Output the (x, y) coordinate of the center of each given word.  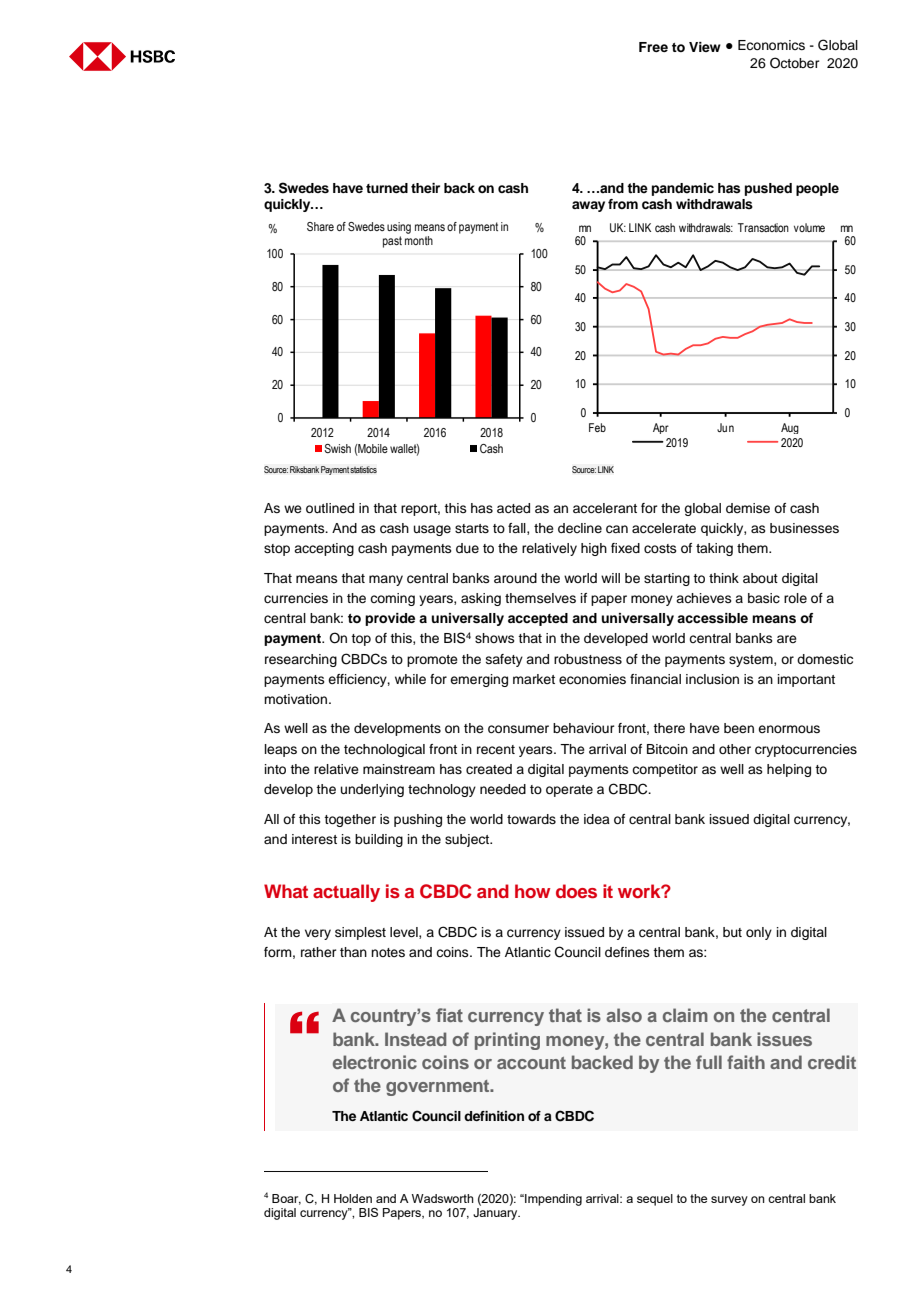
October (795, 63)
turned (387, 188)
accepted (538, 619)
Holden (353, 1198)
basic (764, 598)
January (496, 1214)
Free (653, 47)
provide (390, 619)
